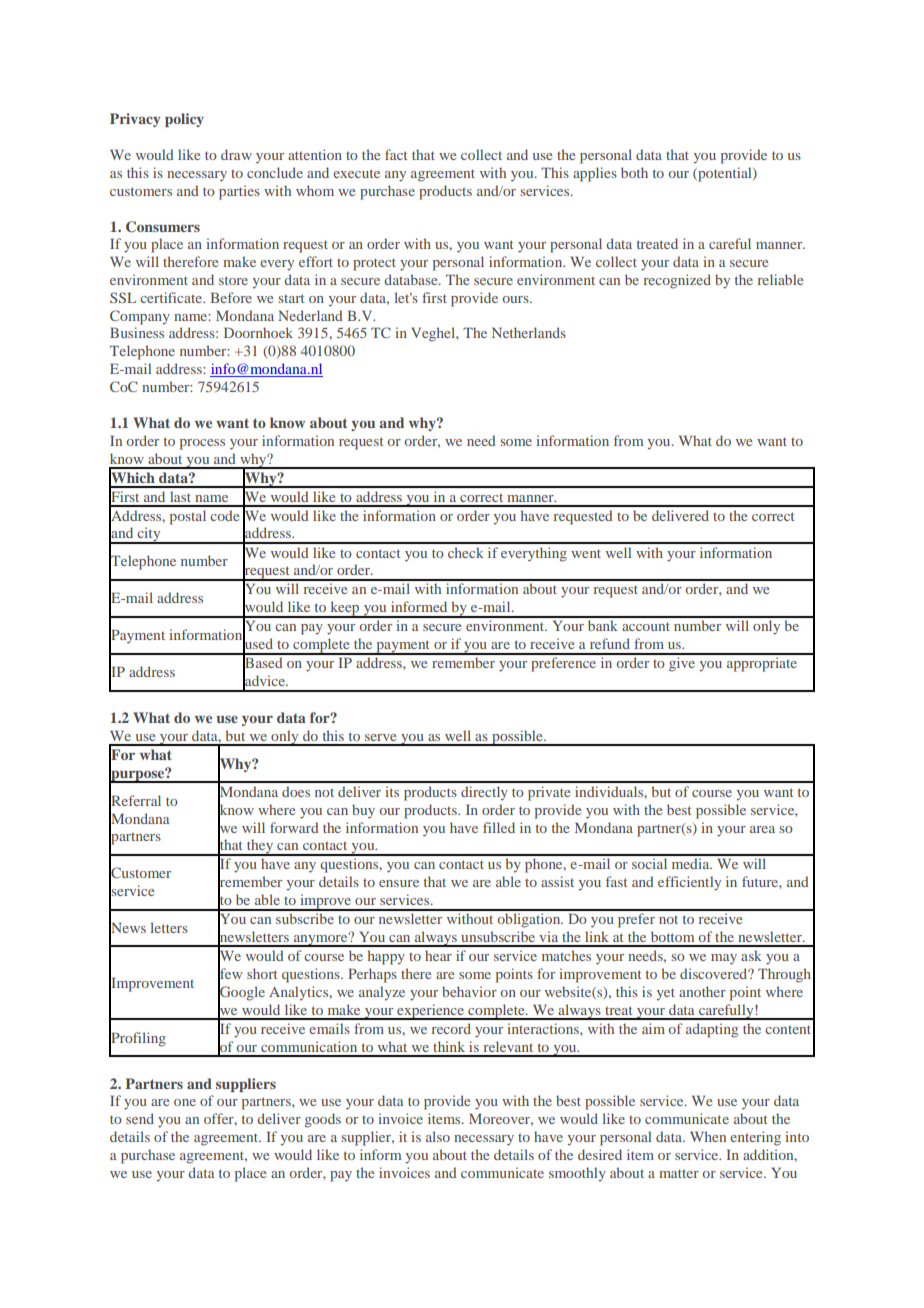 This screenshot has width=924, height=1308. What do you see at coordinates (396, 154) in the screenshot?
I see `fact` at bounding box center [396, 154].
